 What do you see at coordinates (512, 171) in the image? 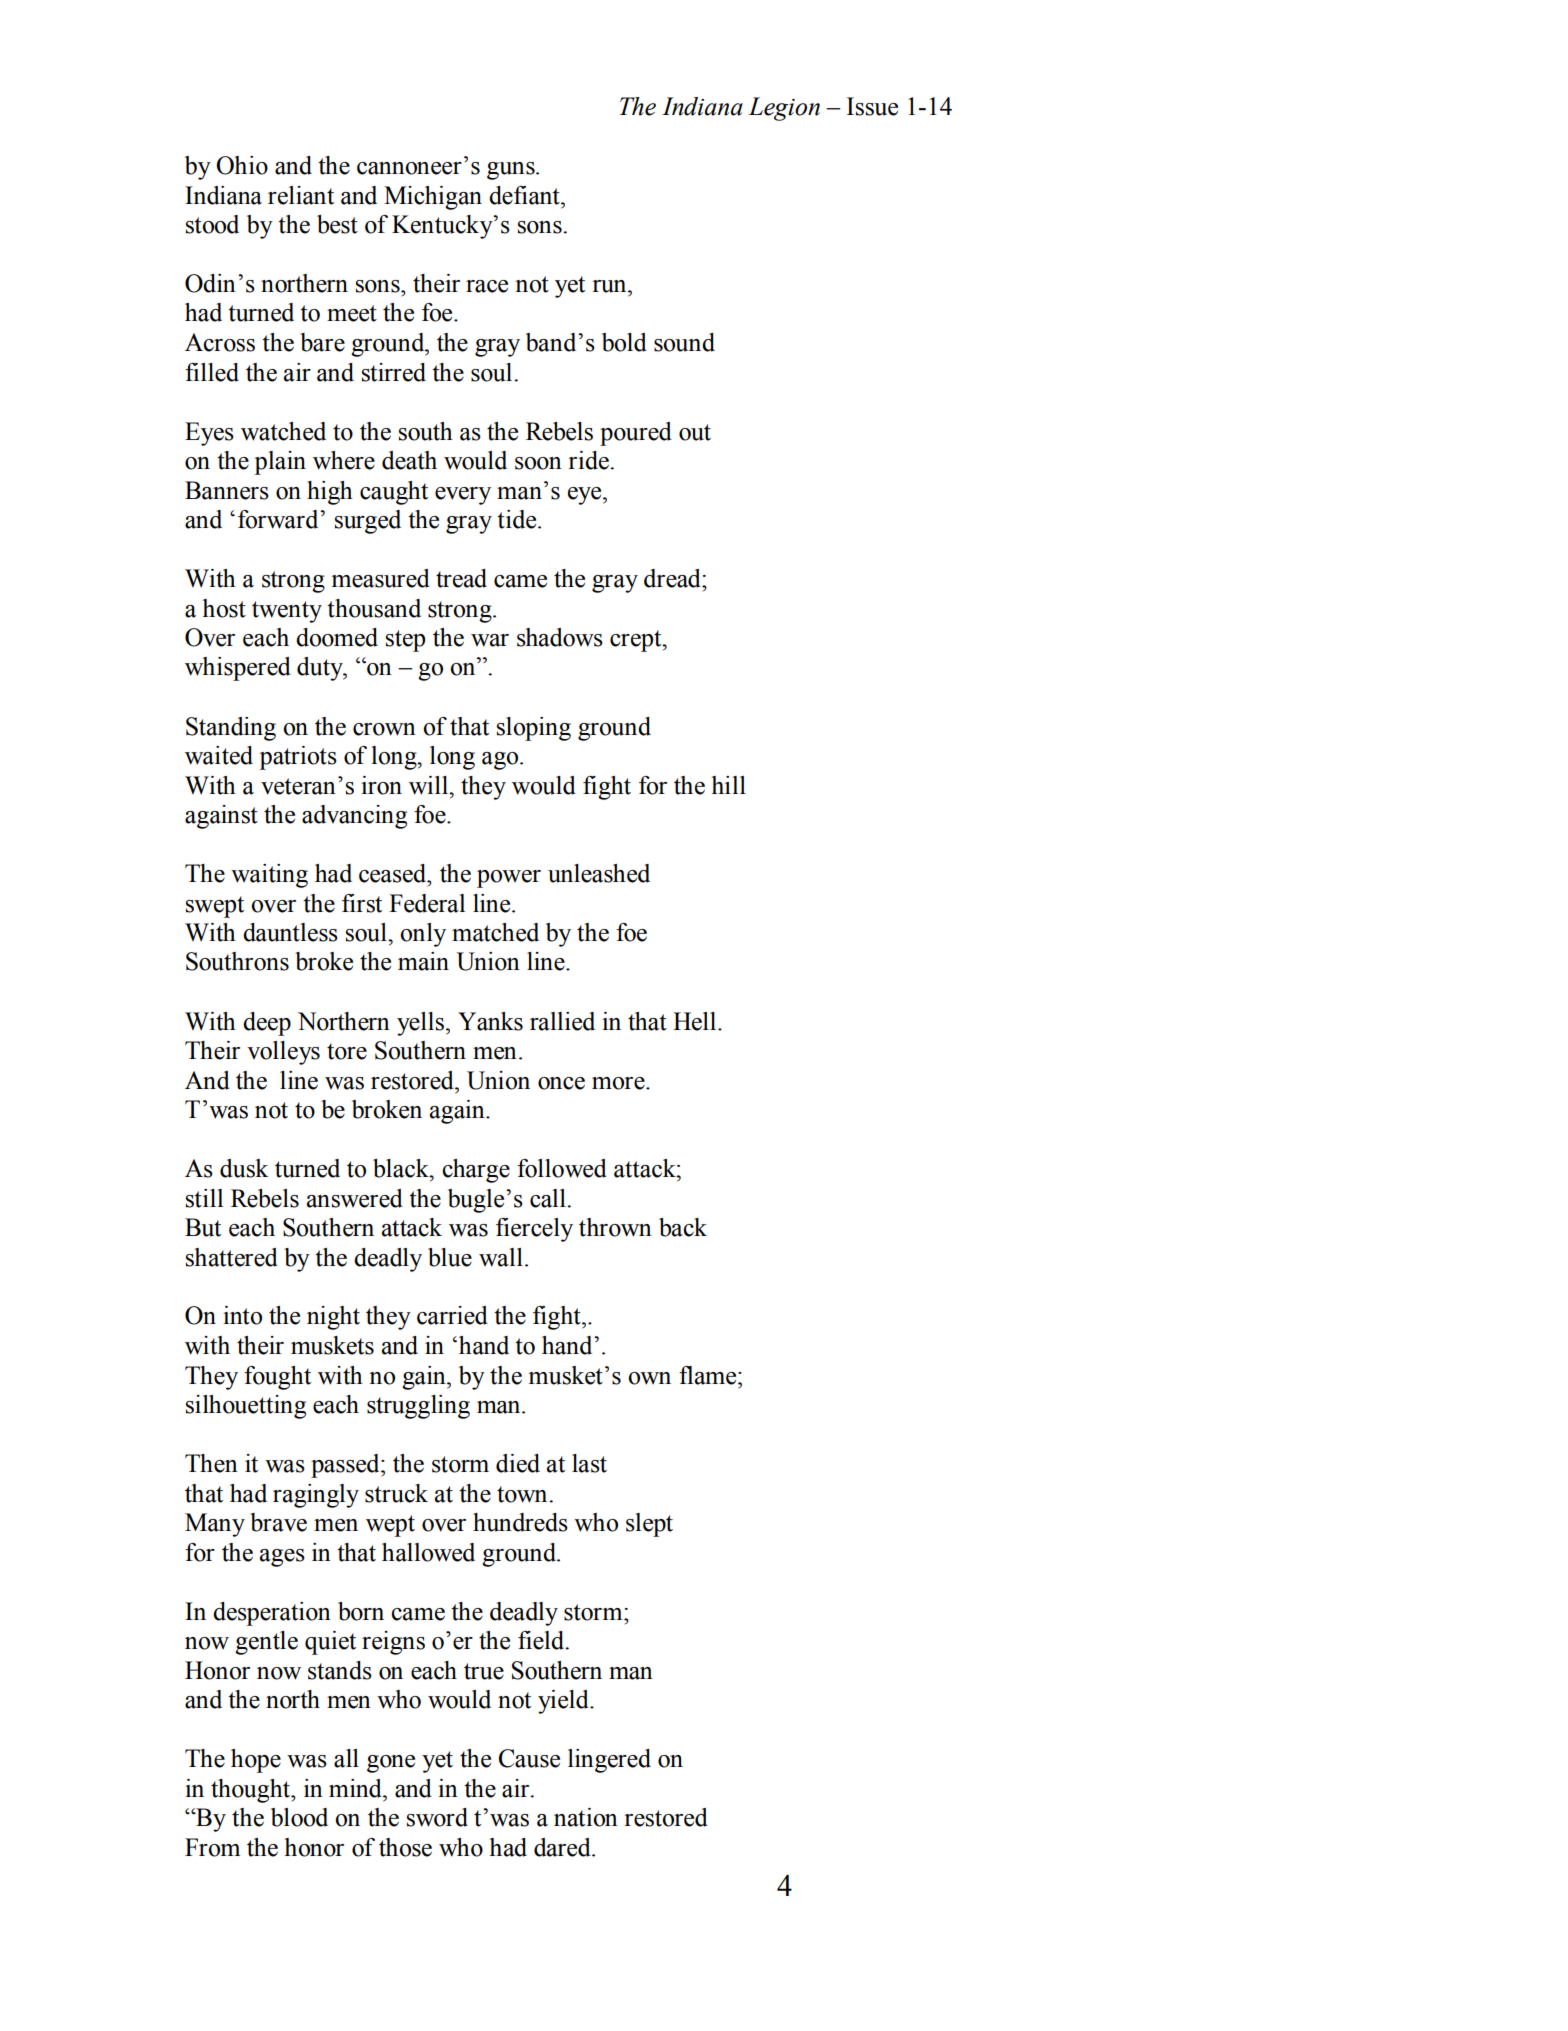
I see `guns` at bounding box center [512, 171].
